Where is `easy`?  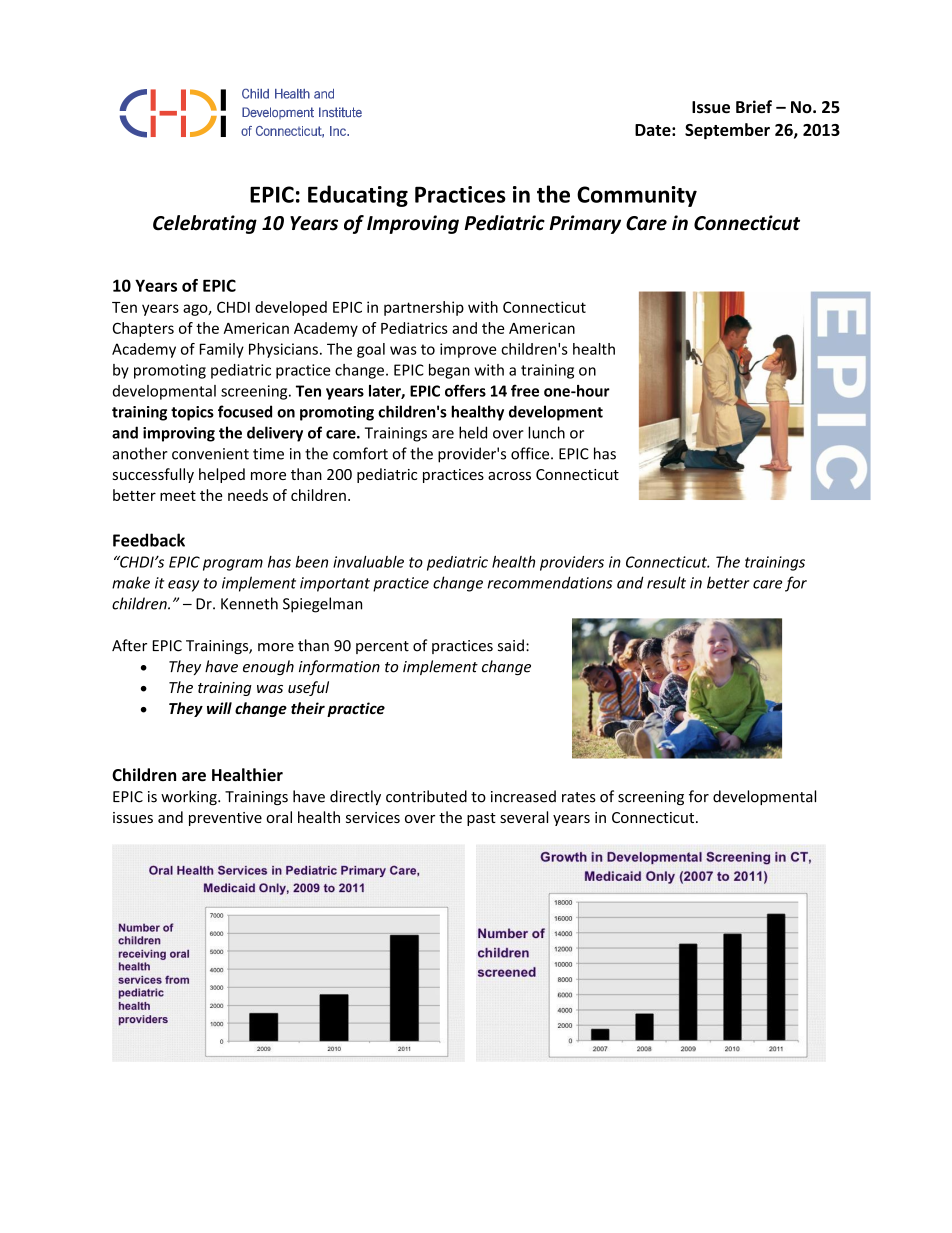
easy is located at coordinates (183, 586).
